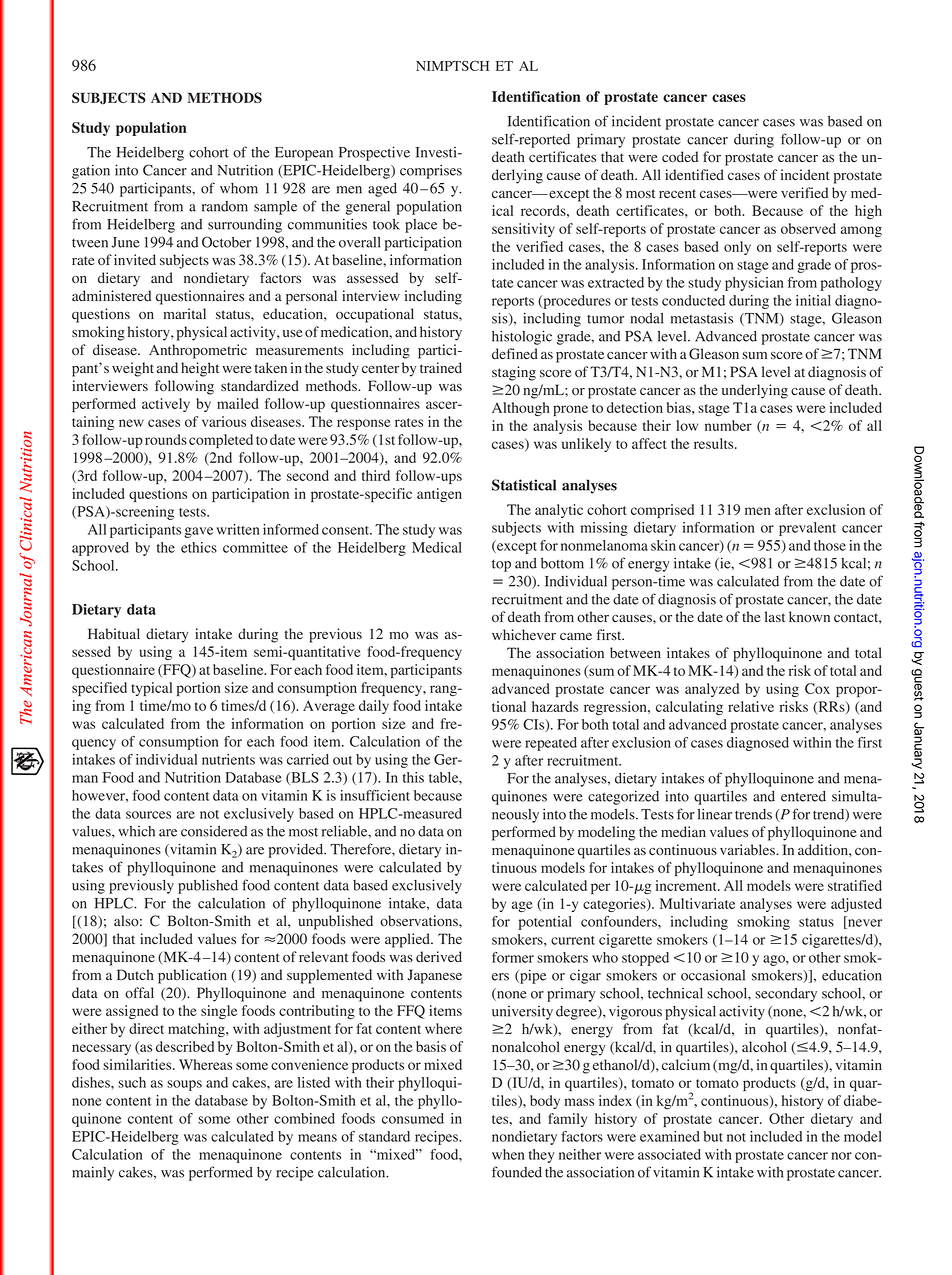 Image resolution: width=952 pixels, height=1275 pixels. I want to click on came, so click(576, 636).
